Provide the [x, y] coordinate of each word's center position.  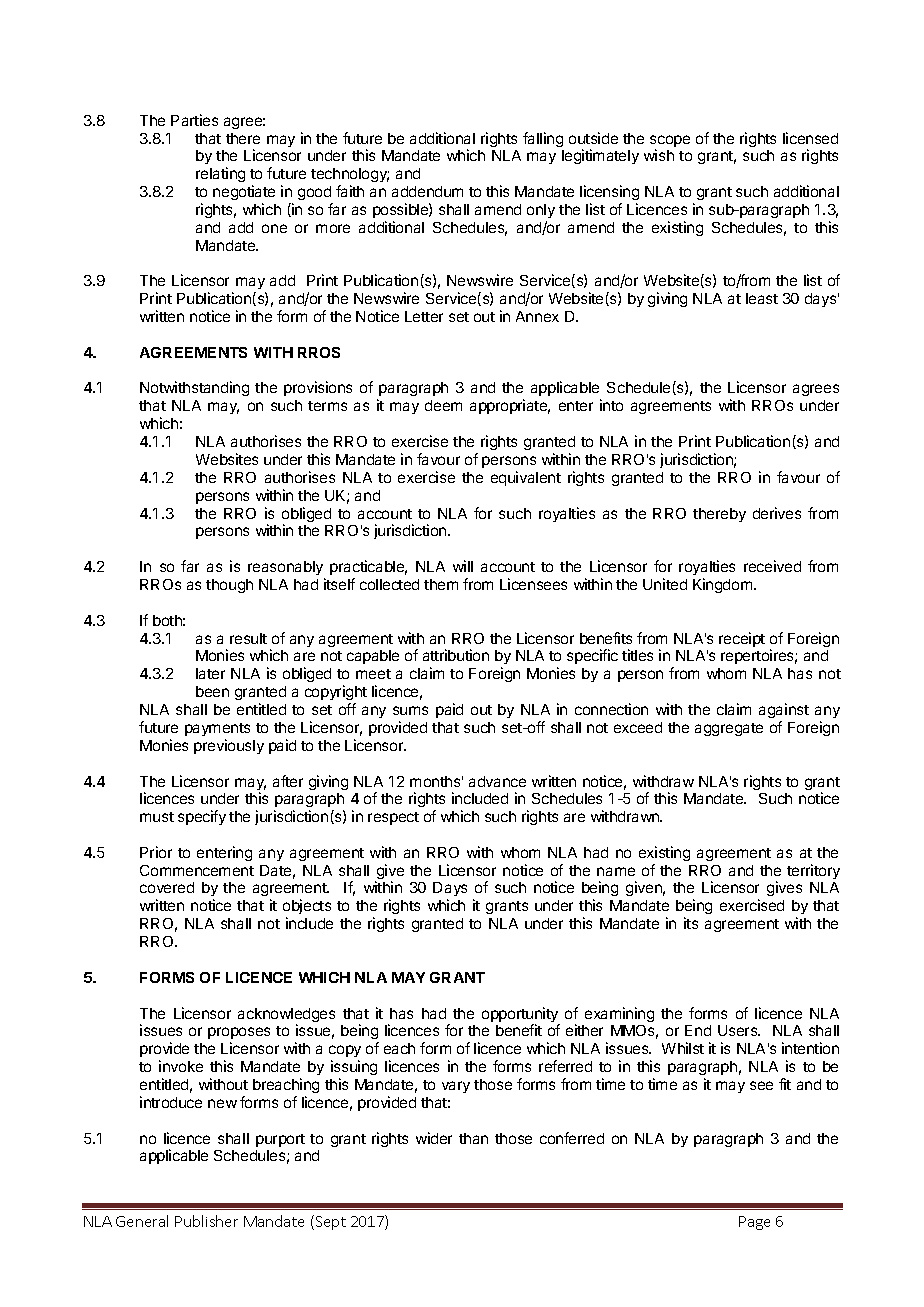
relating [220, 174]
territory [813, 871]
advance [497, 781]
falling [543, 139]
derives [777, 513]
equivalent [526, 478]
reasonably [285, 568]
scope [670, 142]
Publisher [206, 1221]
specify [202, 817]
